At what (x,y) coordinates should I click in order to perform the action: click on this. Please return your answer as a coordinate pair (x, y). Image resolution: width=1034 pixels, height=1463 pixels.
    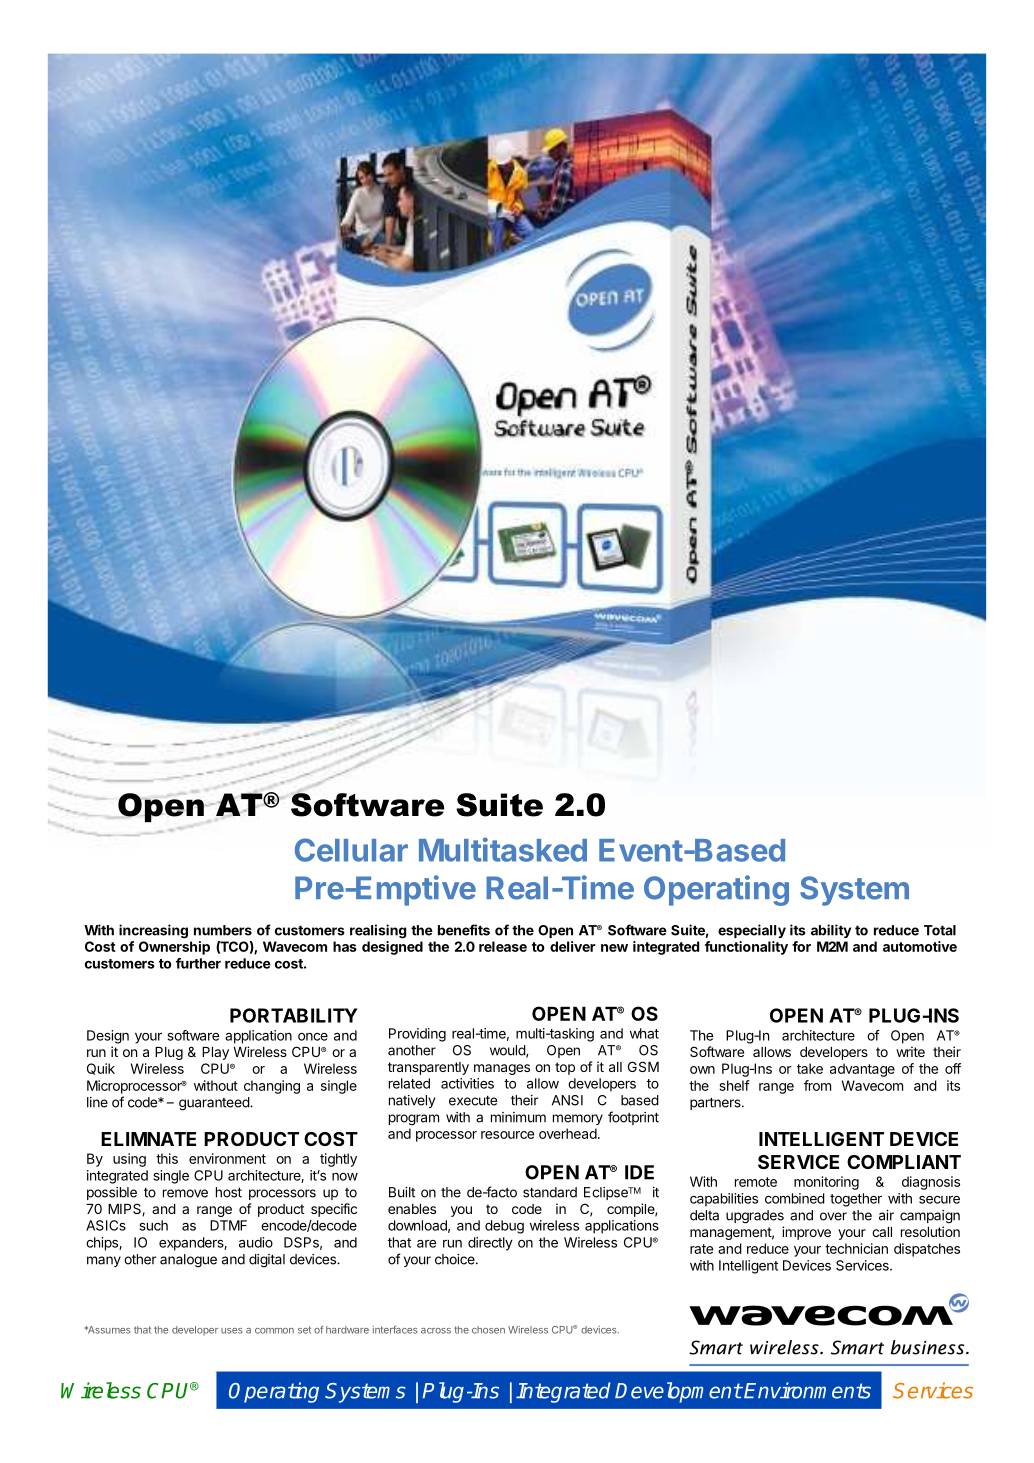
    Looking at the image, I should click on (167, 1158).
